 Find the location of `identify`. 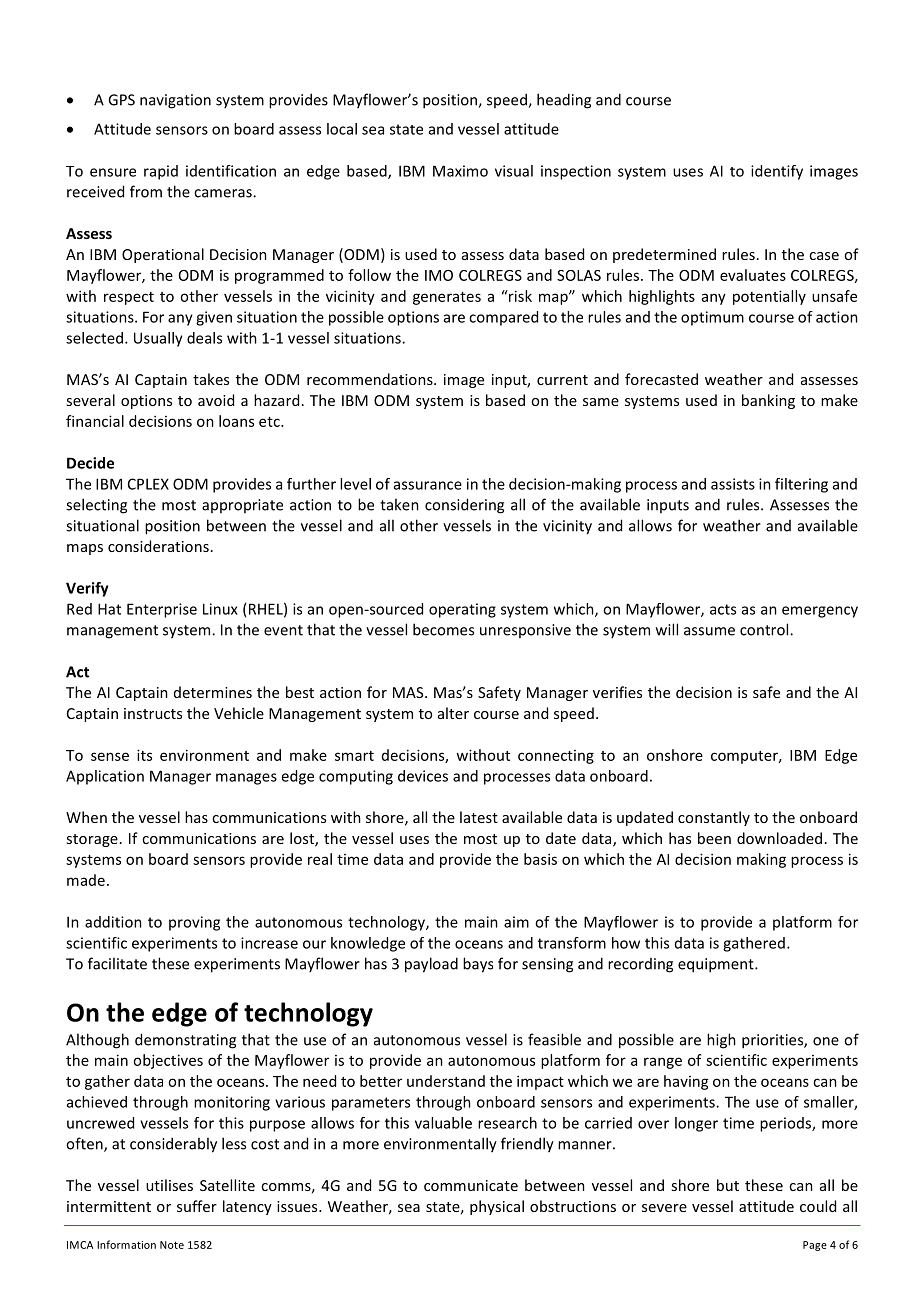

identify is located at coordinates (777, 172).
